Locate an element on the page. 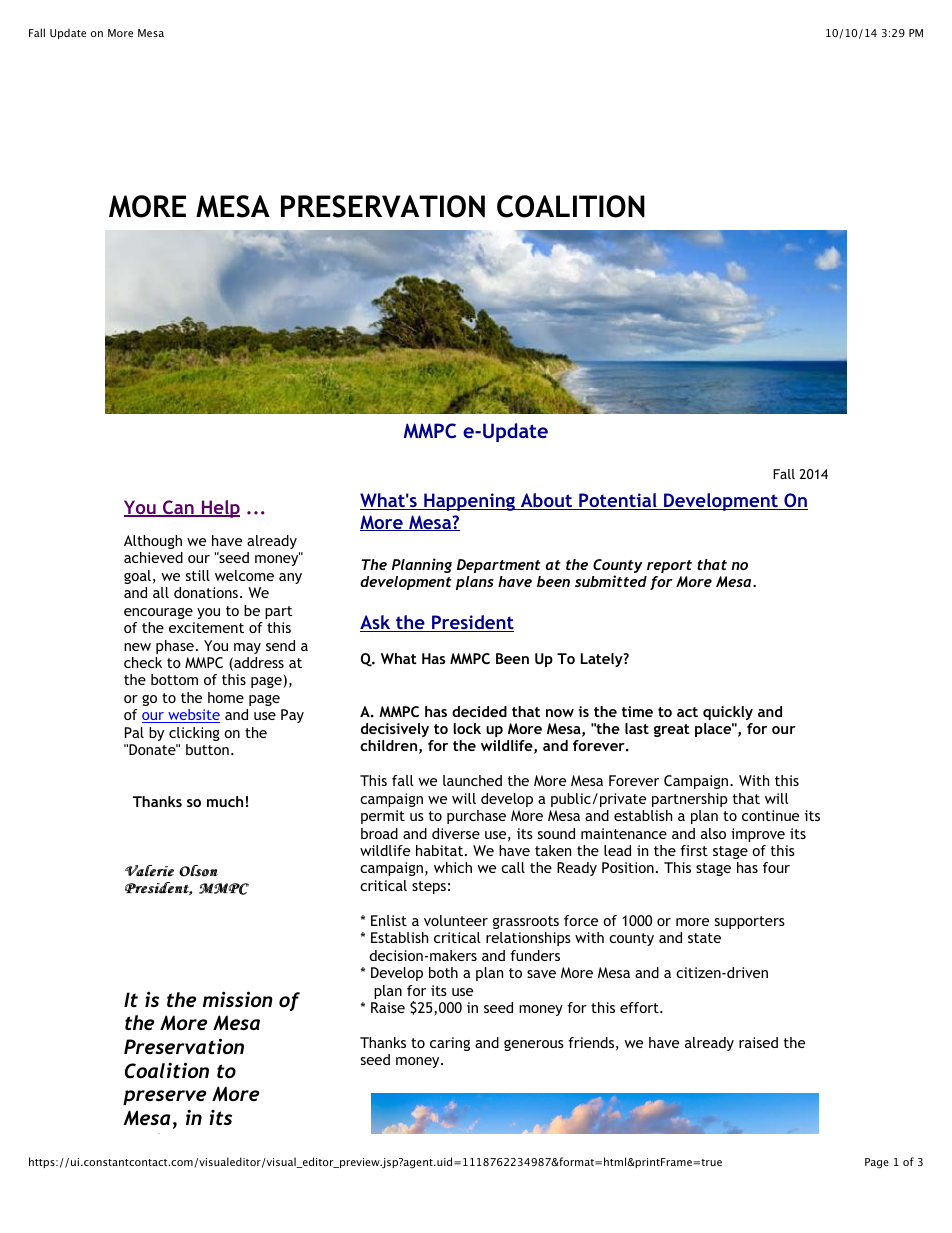 This page has height=1233, width=952. preserve is located at coordinates (164, 1097).
